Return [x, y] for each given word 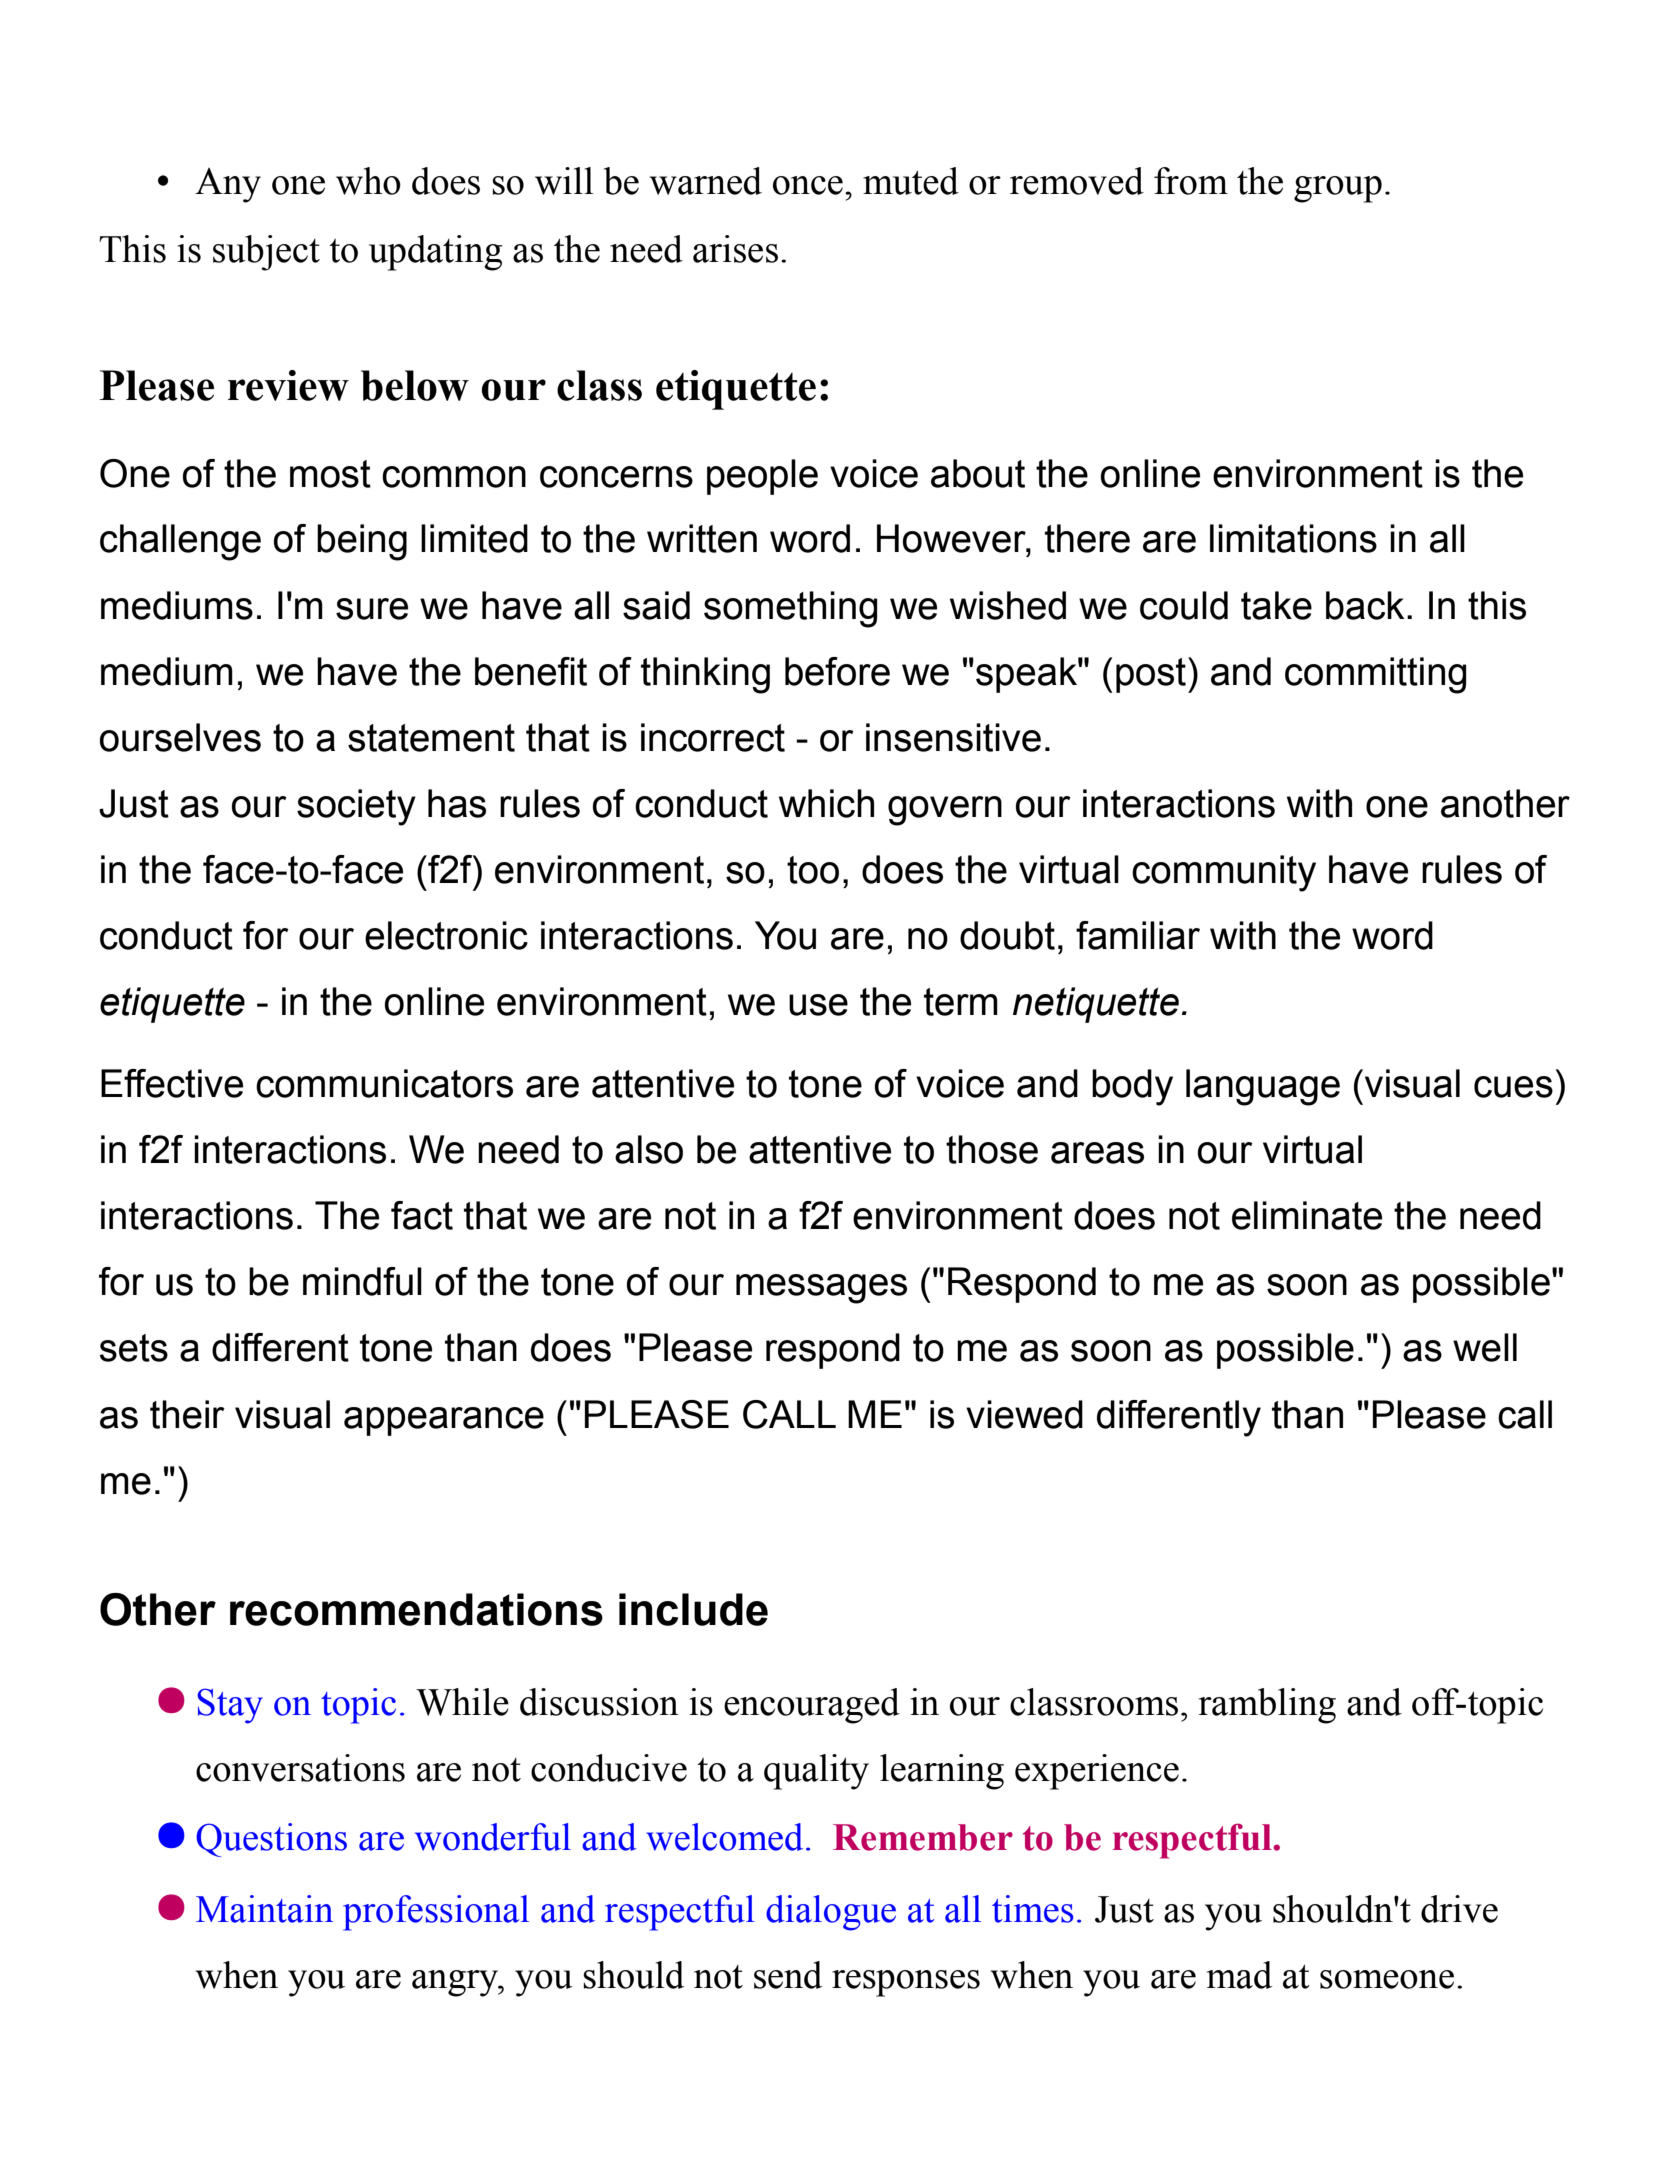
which [826, 803]
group [1338, 189]
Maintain [264, 1909]
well [1485, 1347]
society [356, 807]
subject [266, 253]
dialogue [831, 1913]
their [187, 1414]
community [1224, 873]
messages [821, 1289]
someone [1387, 1979]
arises [735, 249]
